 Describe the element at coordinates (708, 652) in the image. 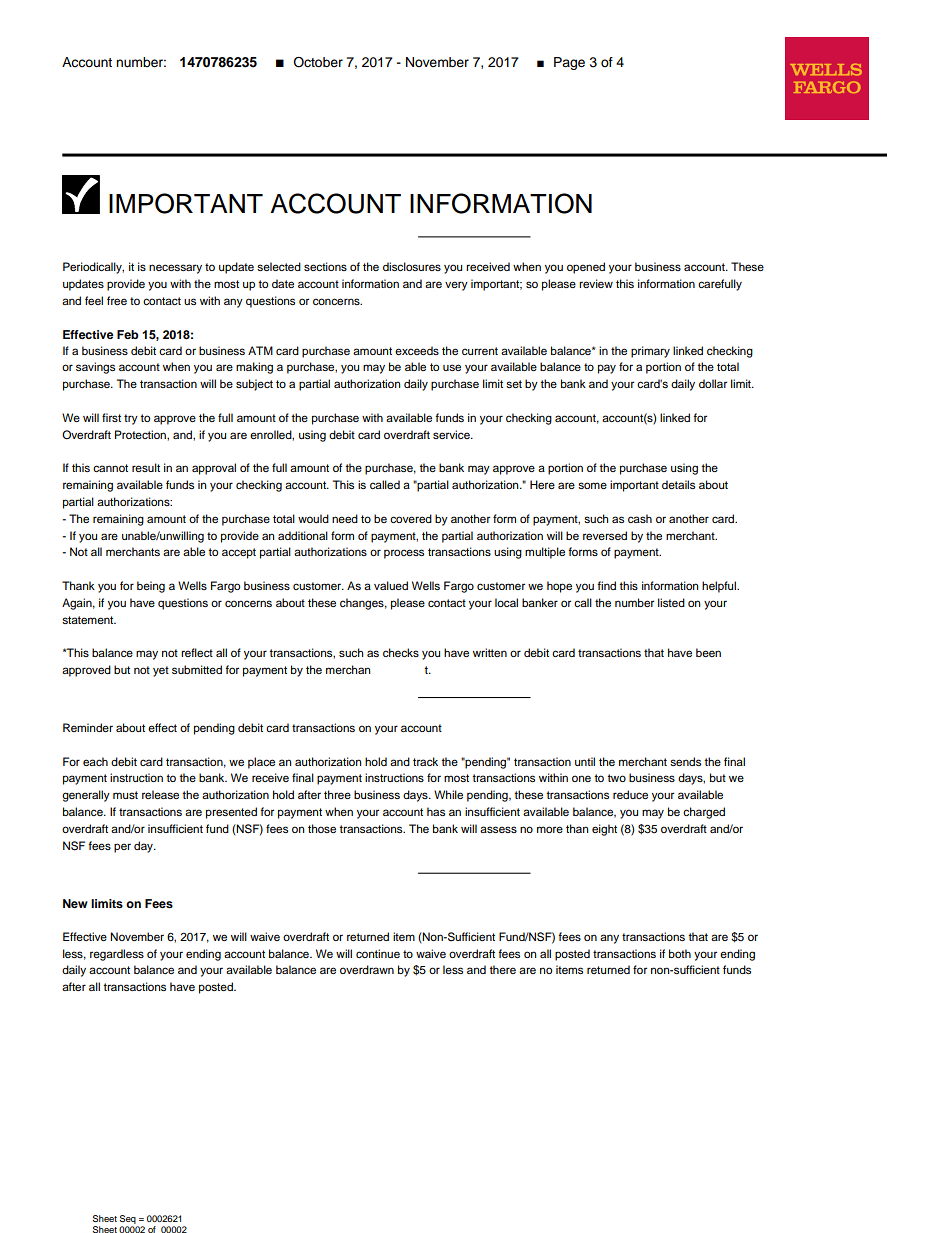

I see `been` at that location.
